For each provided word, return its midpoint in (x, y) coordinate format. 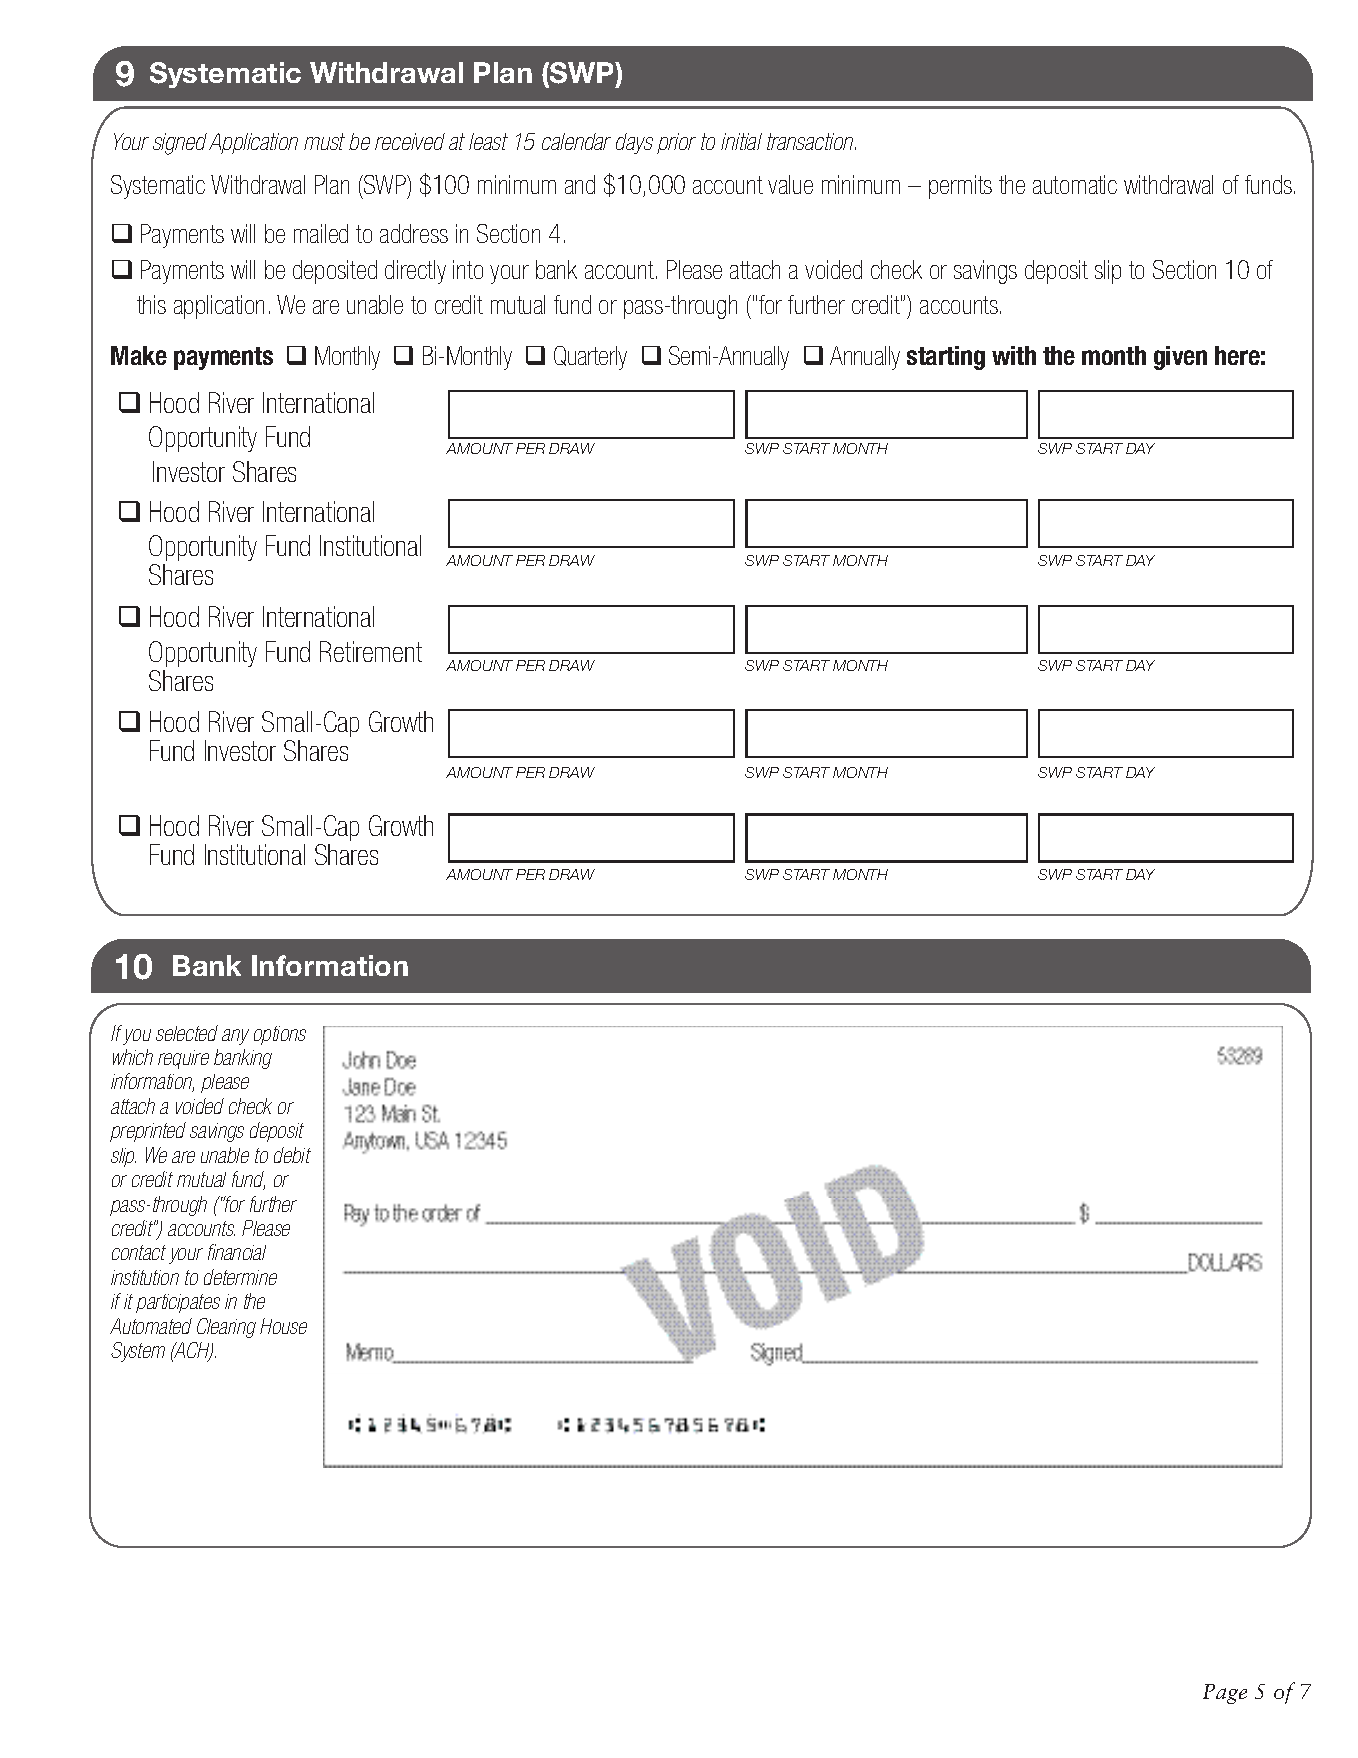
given (1180, 358)
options (280, 1035)
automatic (1075, 184)
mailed (321, 233)
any (235, 1037)
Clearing (226, 1328)
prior (676, 143)
